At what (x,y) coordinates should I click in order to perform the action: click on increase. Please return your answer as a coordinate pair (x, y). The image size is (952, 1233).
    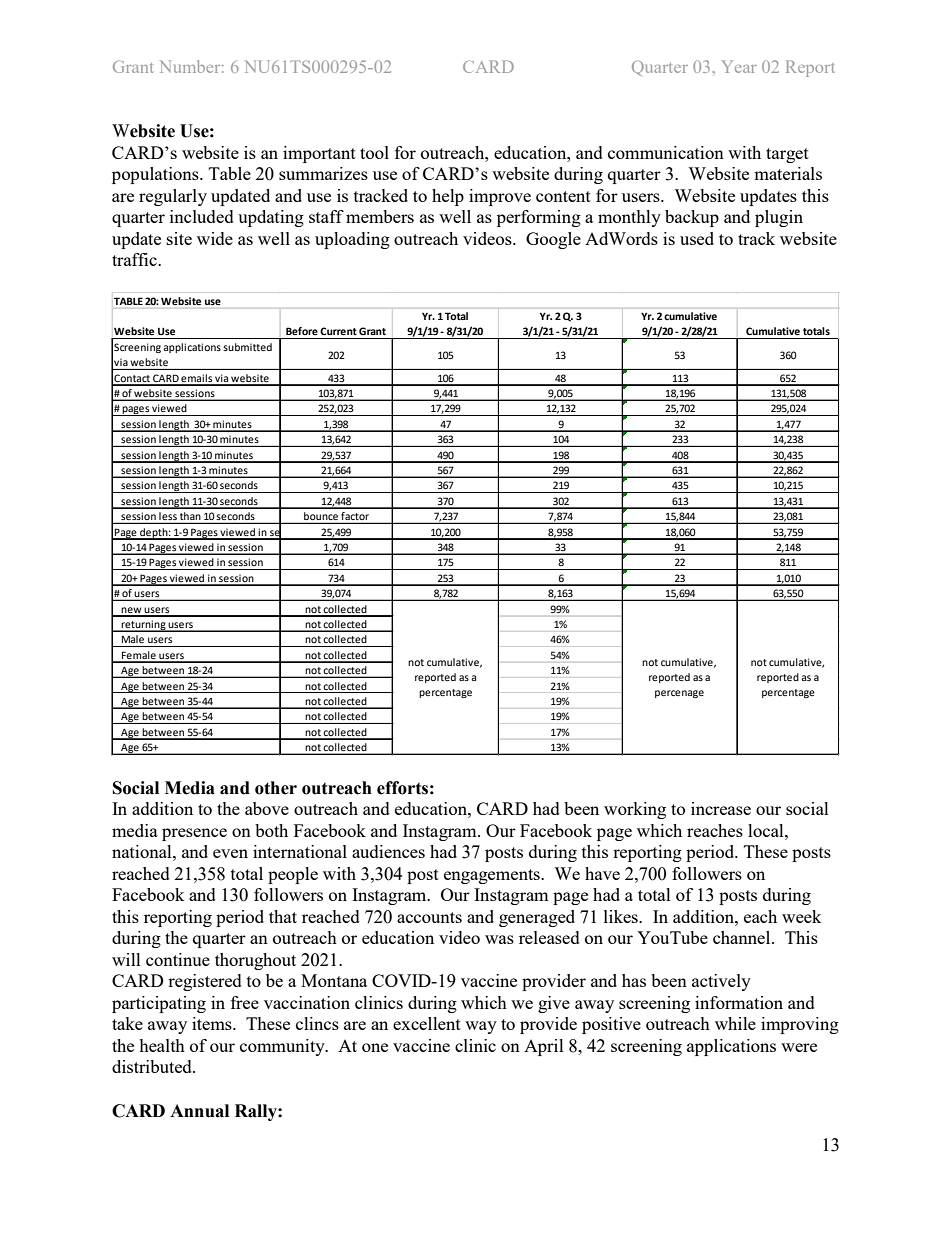
    Looking at the image, I should click on (721, 808).
